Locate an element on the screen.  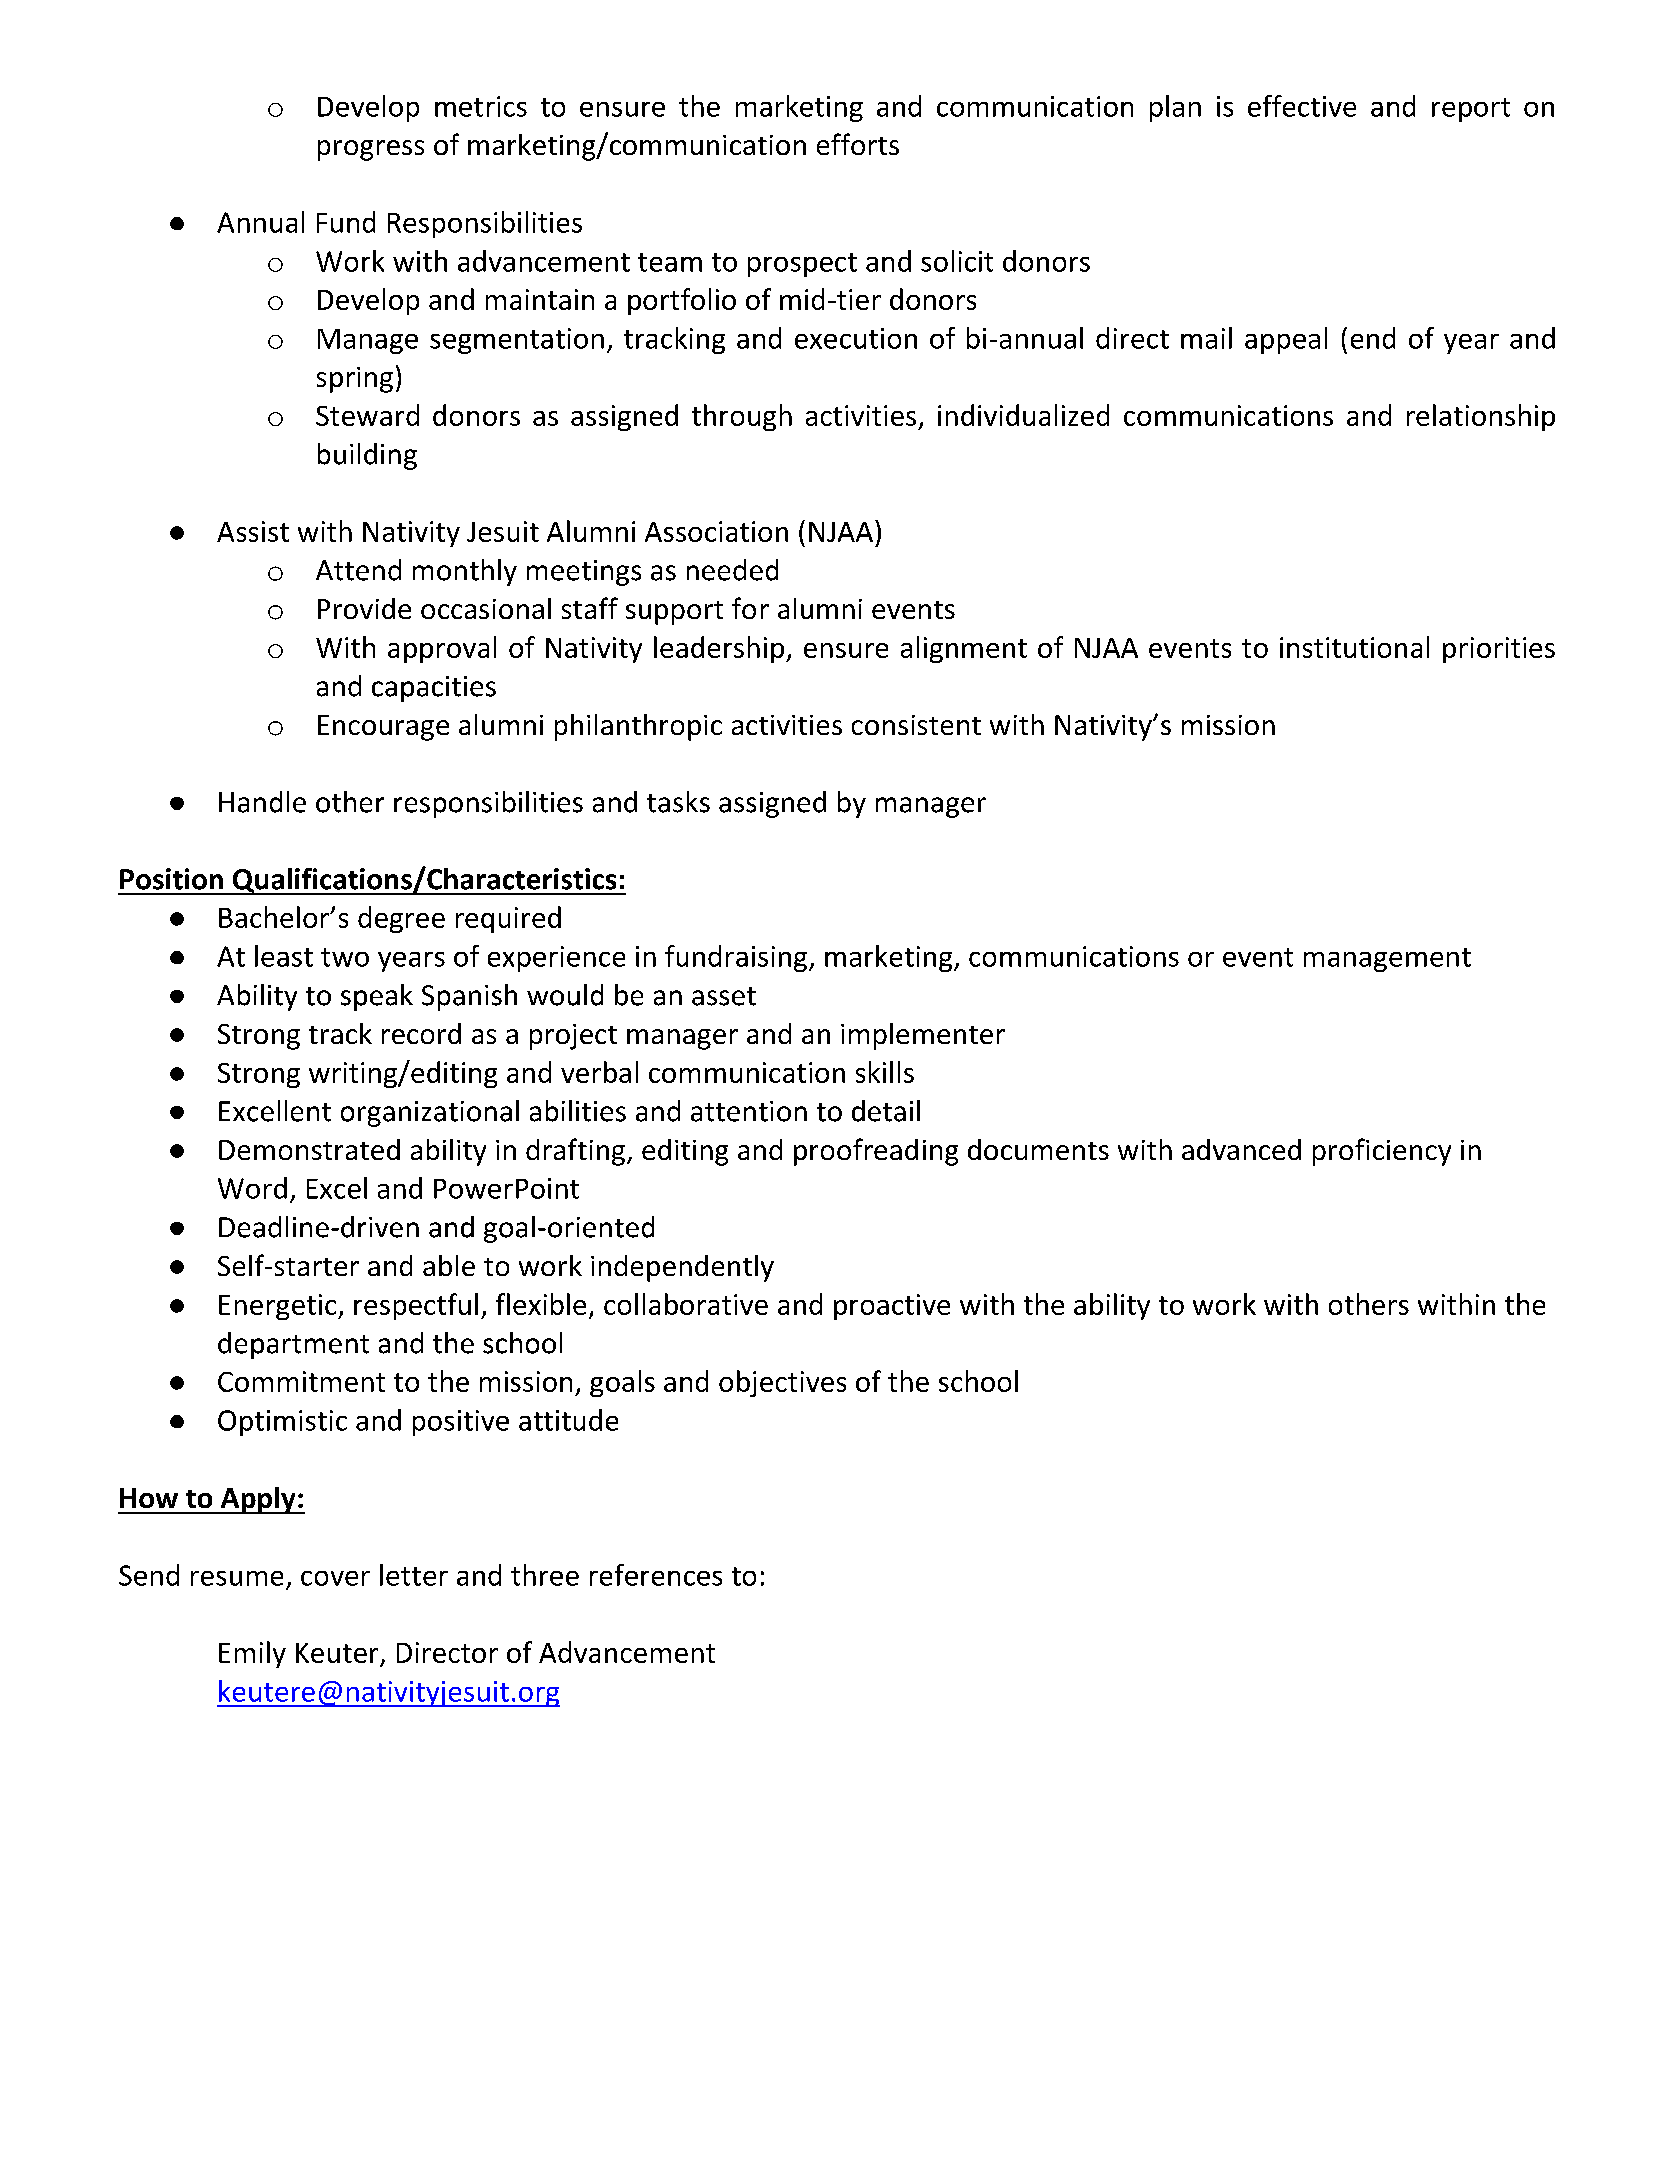
progress is located at coordinates (371, 150).
